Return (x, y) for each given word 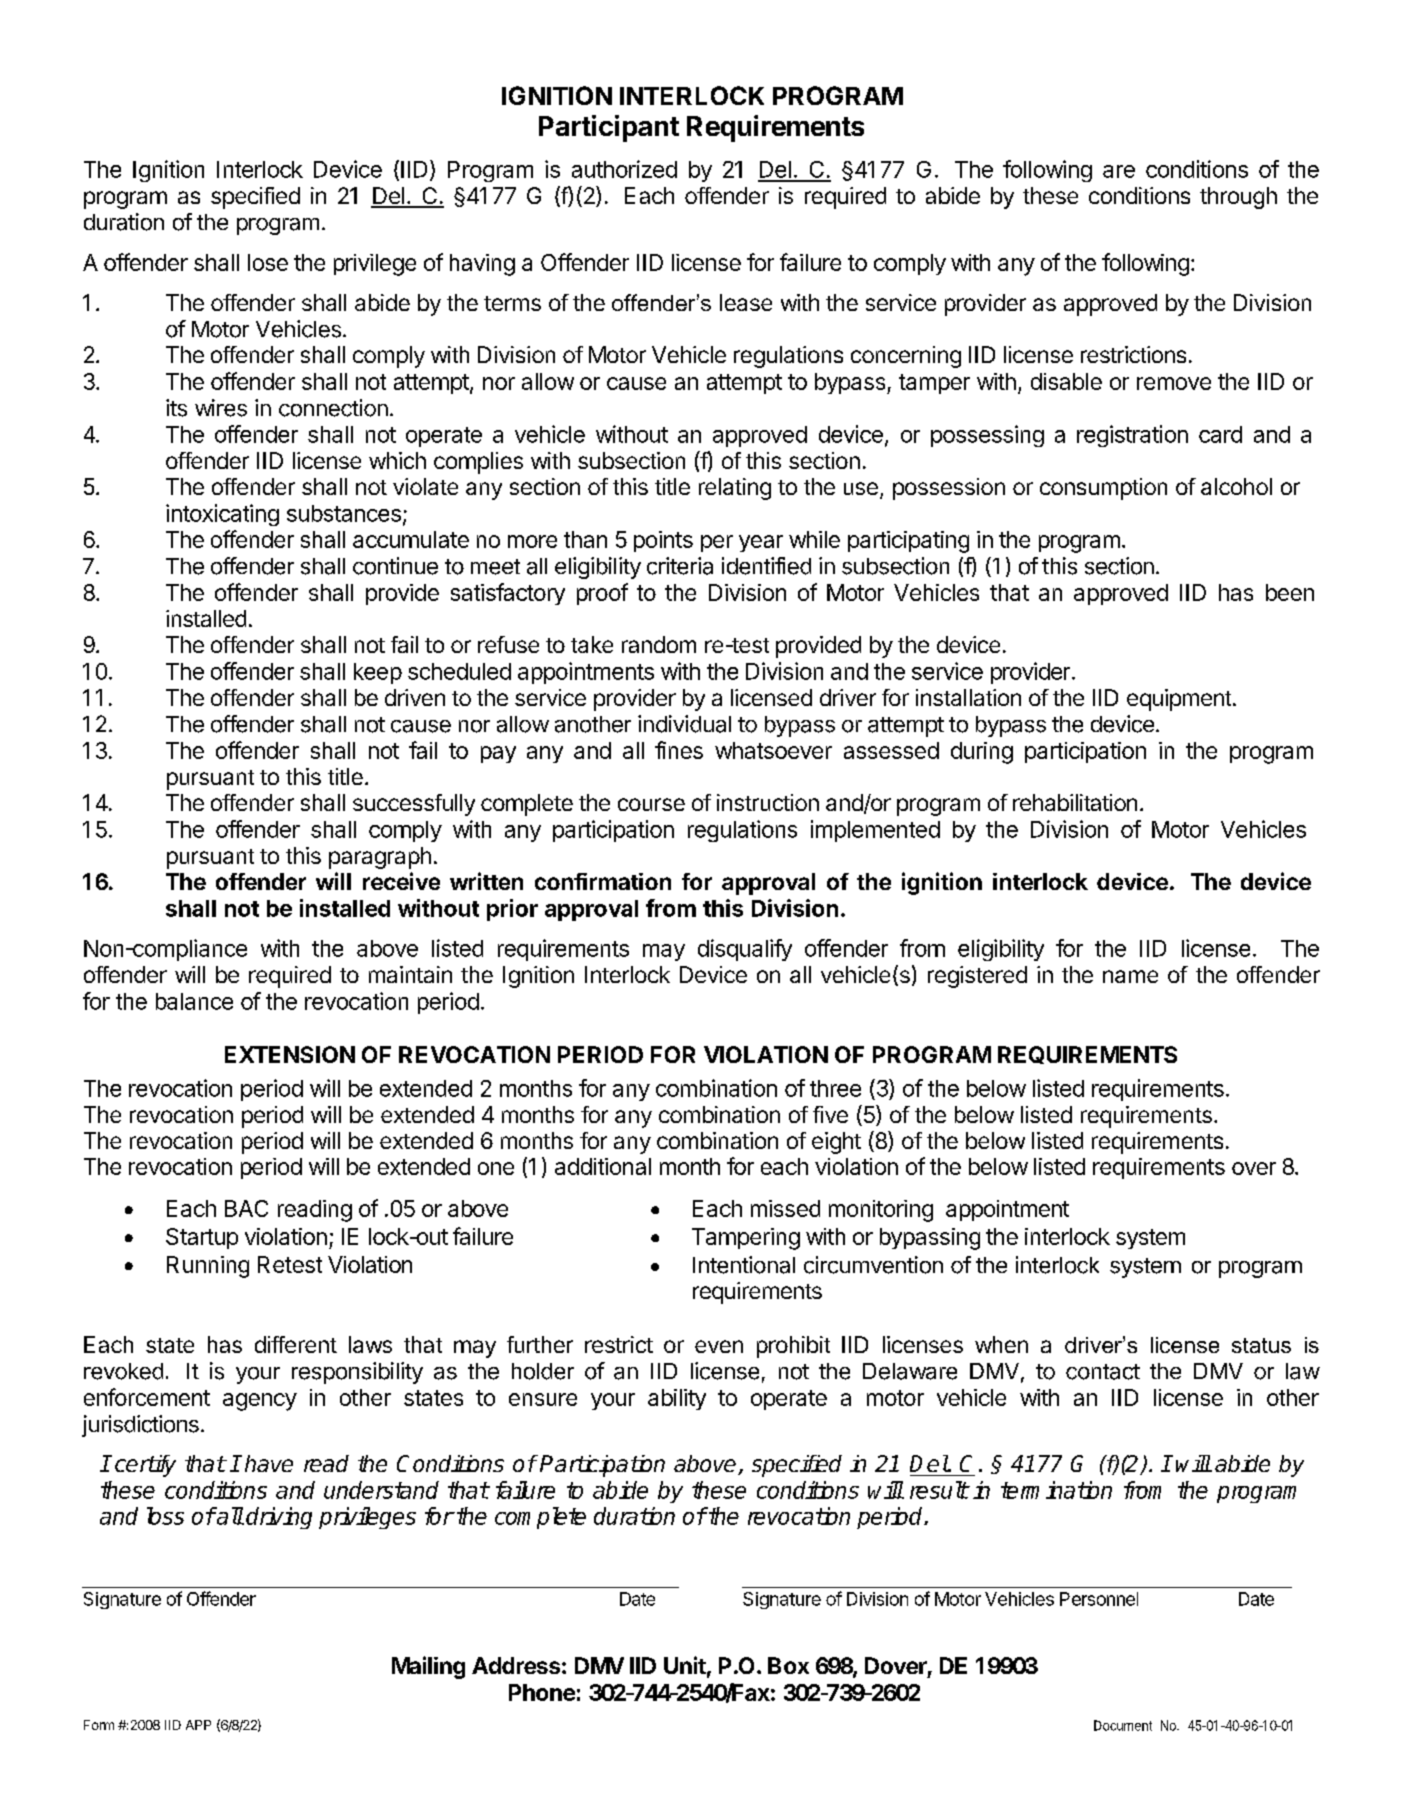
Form (99, 1725)
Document (1123, 1725)
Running (208, 1267)
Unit (685, 1665)
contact (1103, 1372)
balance (194, 1001)
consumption (1103, 489)
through (1238, 198)
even (719, 1346)
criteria (680, 566)
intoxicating (222, 515)
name (1130, 976)
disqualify (745, 950)
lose (268, 262)
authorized (624, 169)
